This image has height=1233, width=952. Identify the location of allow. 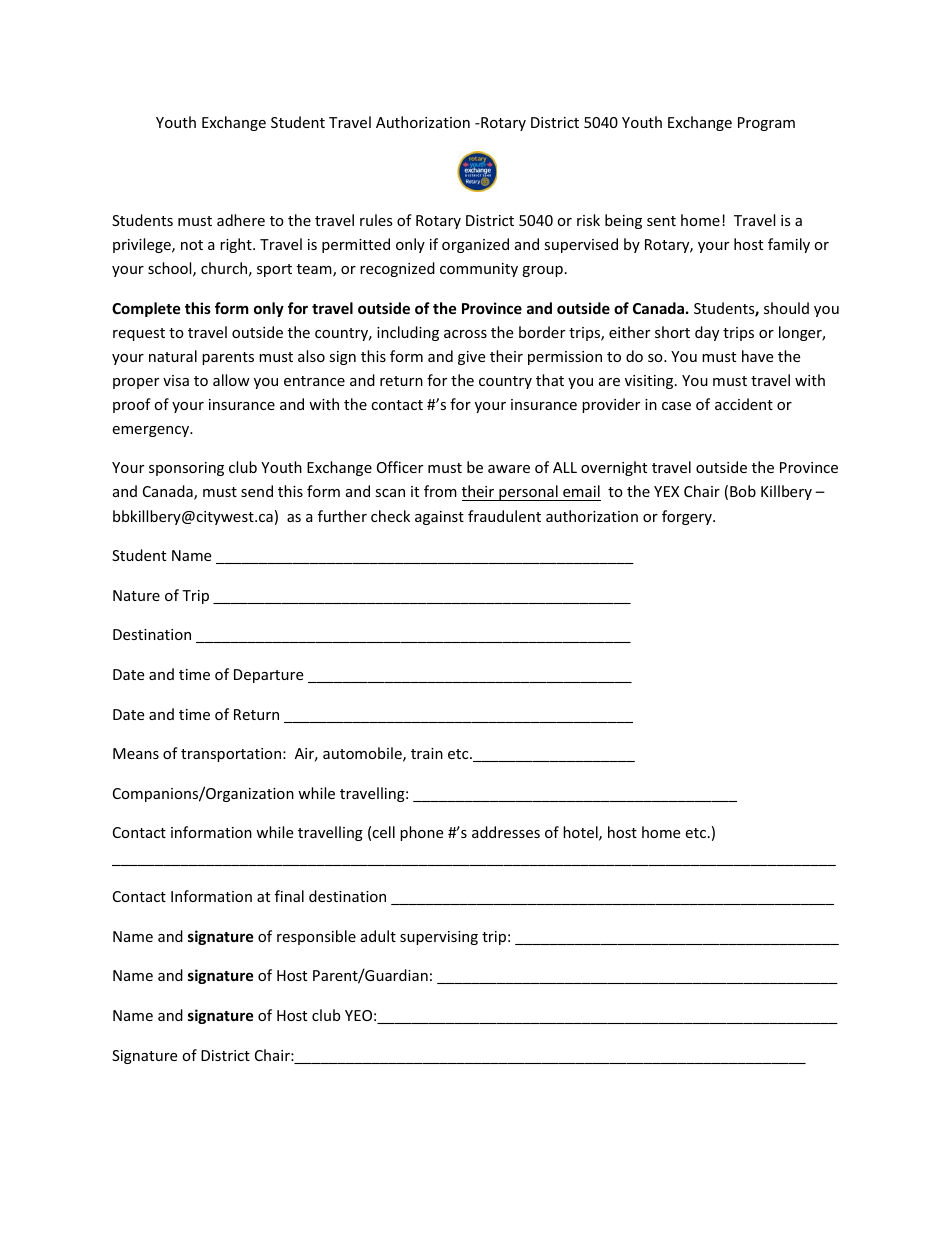
(231, 380).
